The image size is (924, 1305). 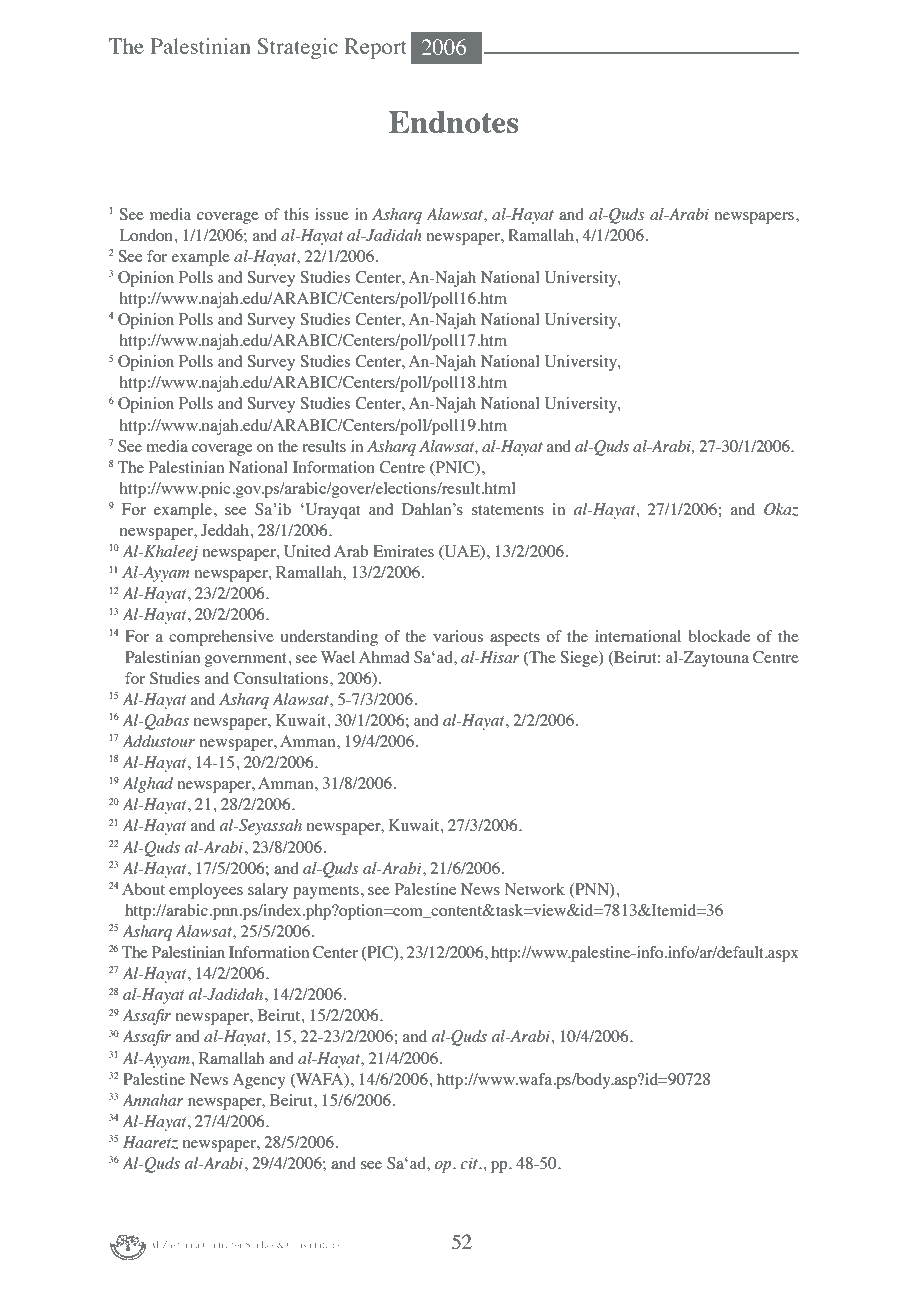 What do you see at coordinates (453, 122) in the screenshot?
I see `Endnotes` at bounding box center [453, 122].
